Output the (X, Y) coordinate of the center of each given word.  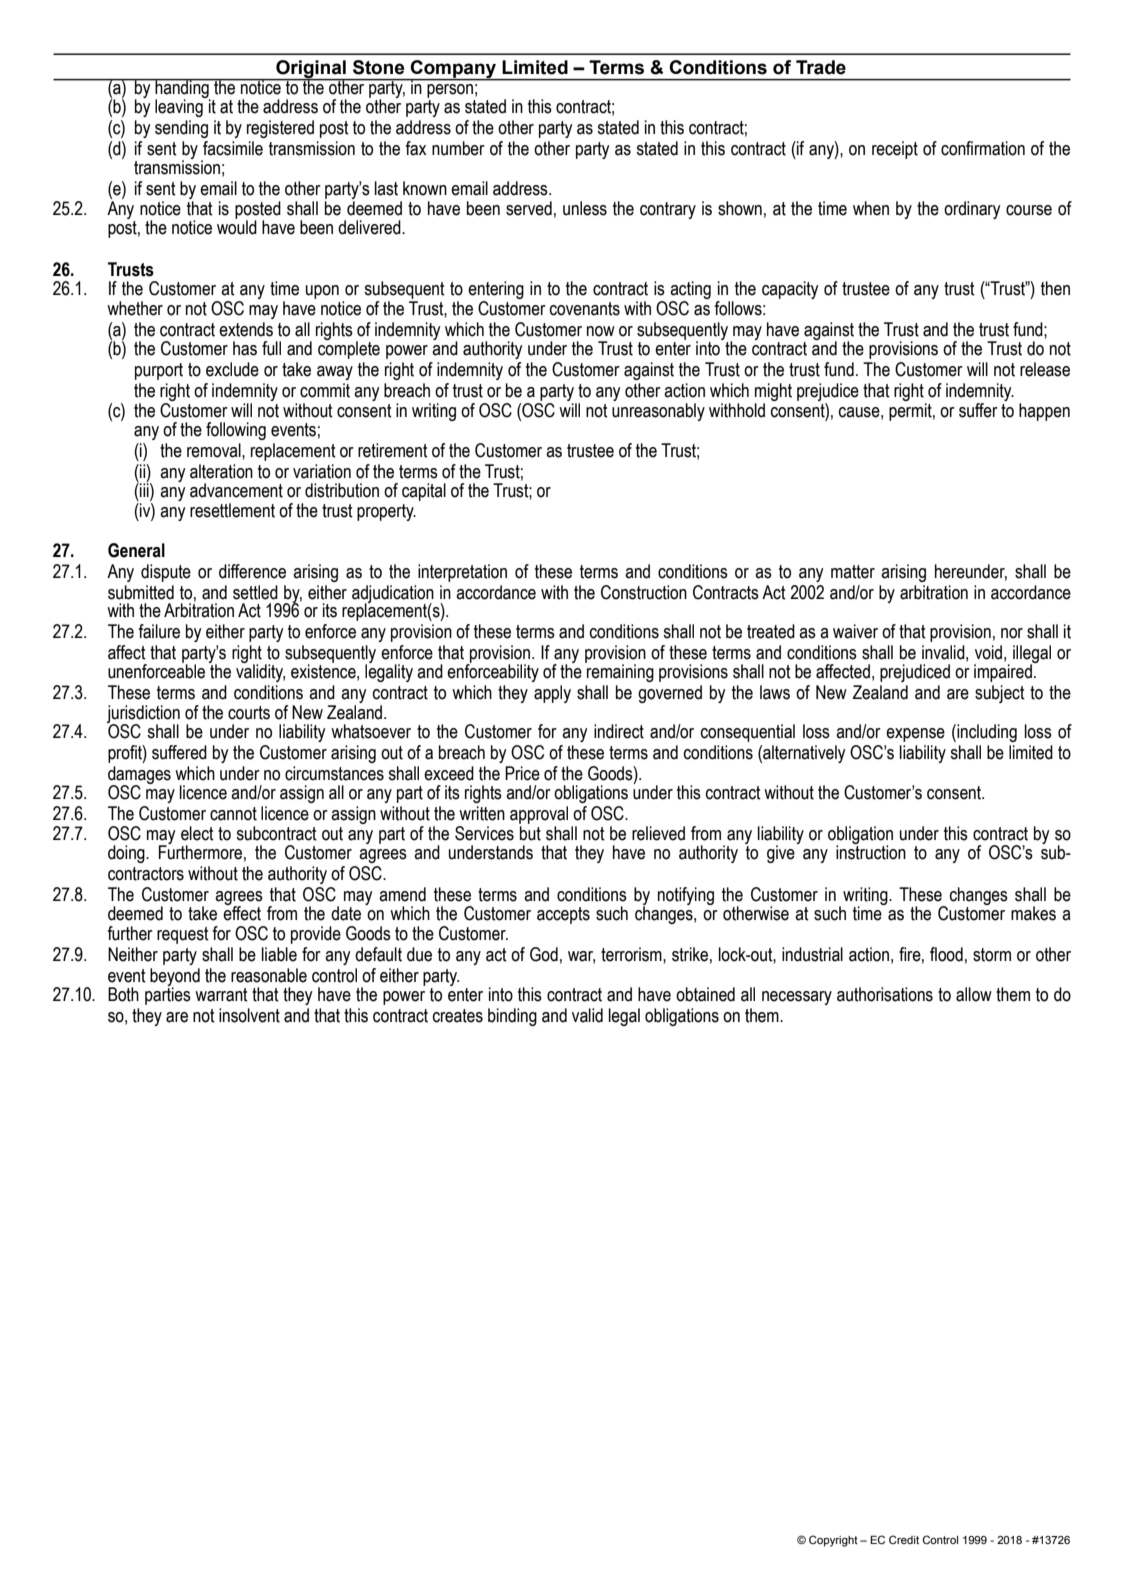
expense (915, 735)
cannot (233, 814)
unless (585, 208)
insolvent (249, 1015)
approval (539, 815)
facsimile (233, 148)
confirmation (983, 148)
